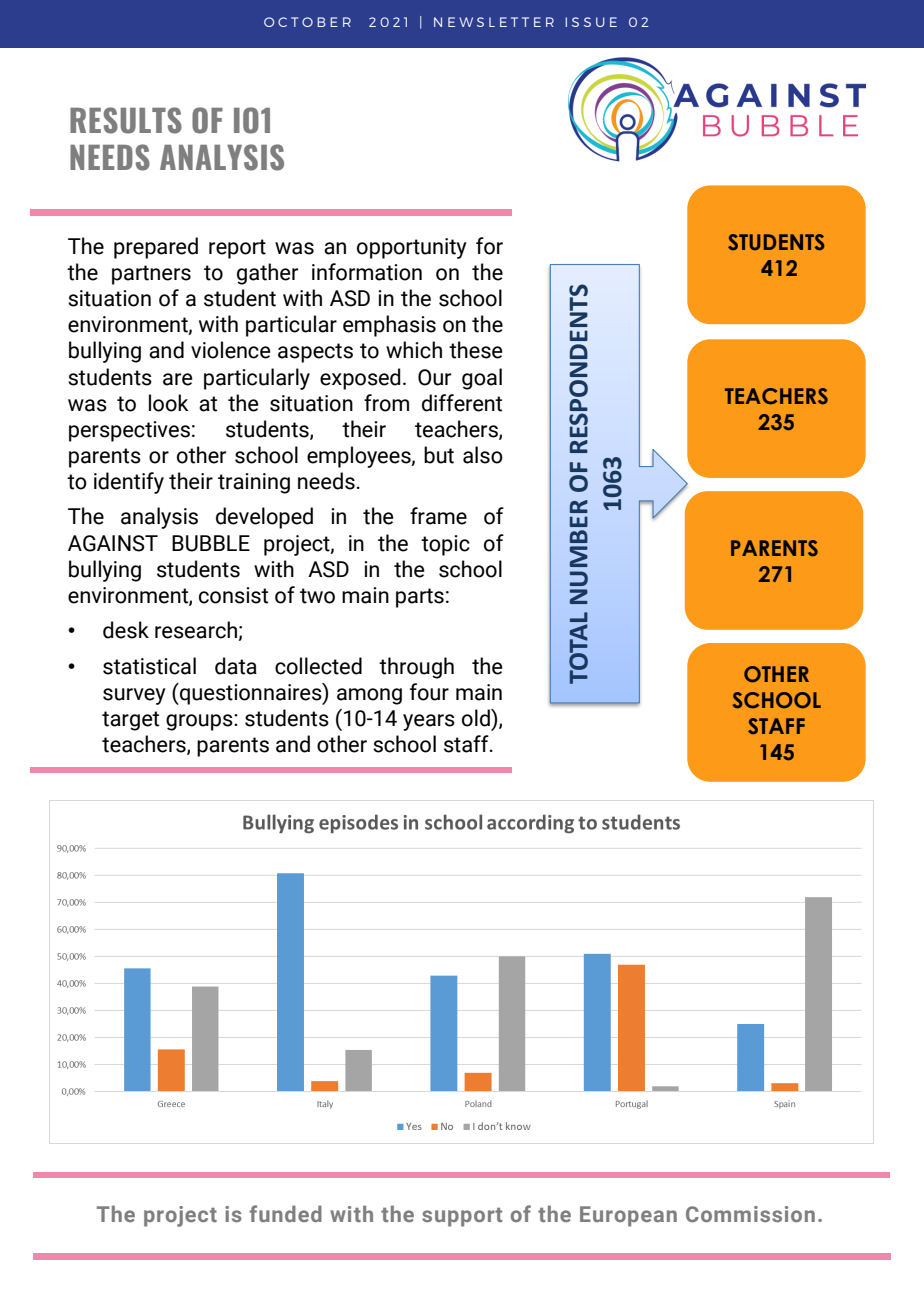 The image size is (924, 1309). What do you see at coordinates (126, 120) in the image?
I see `RESULTS` at bounding box center [126, 120].
